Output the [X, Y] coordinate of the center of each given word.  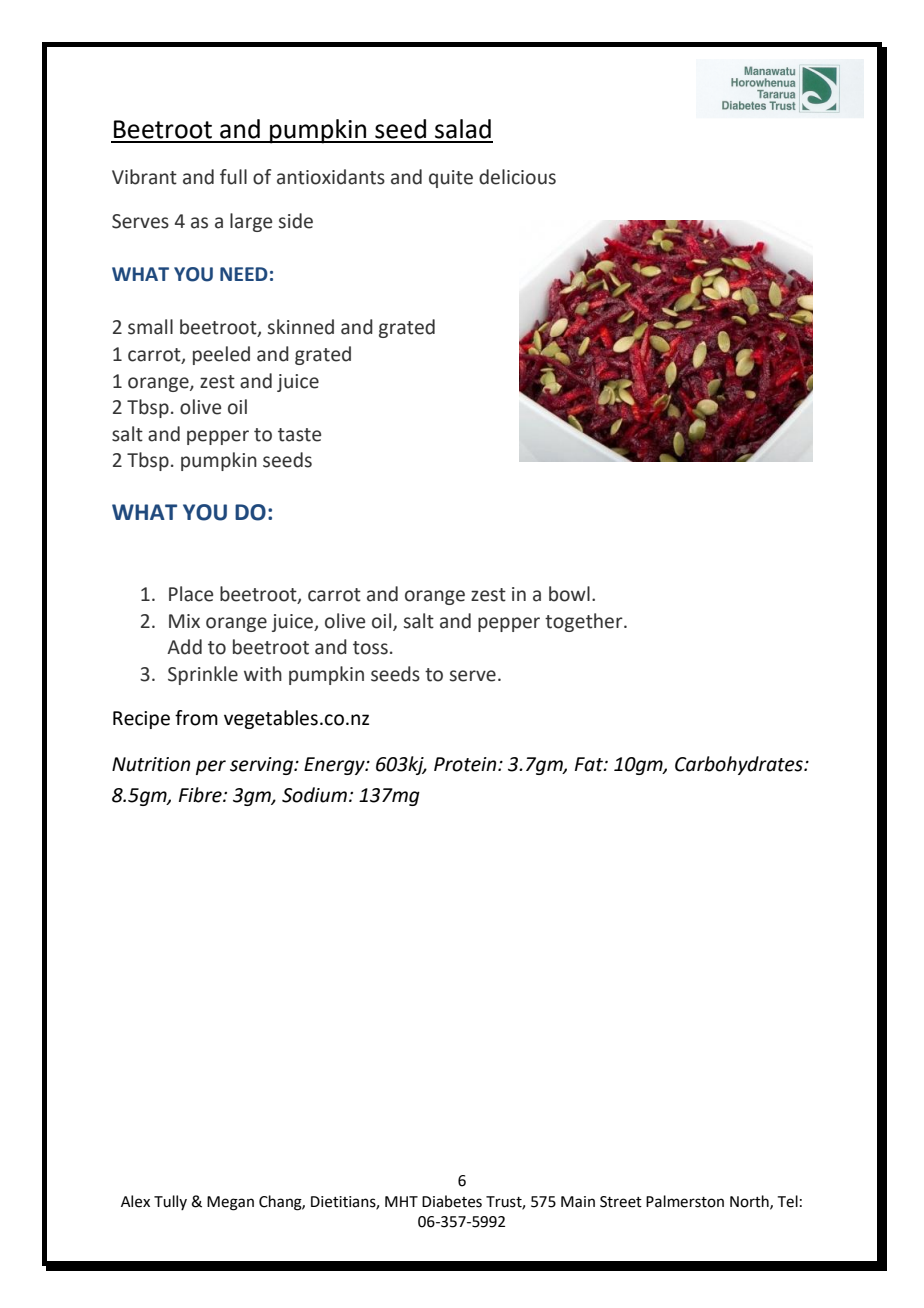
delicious [517, 177]
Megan [230, 1203]
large [251, 222]
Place [191, 594]
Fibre [201, 795]
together [585, 622]
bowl [569, 594]
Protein [466, 764]
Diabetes [452, 1201]
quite [451, 179]
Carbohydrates [740, 765]
